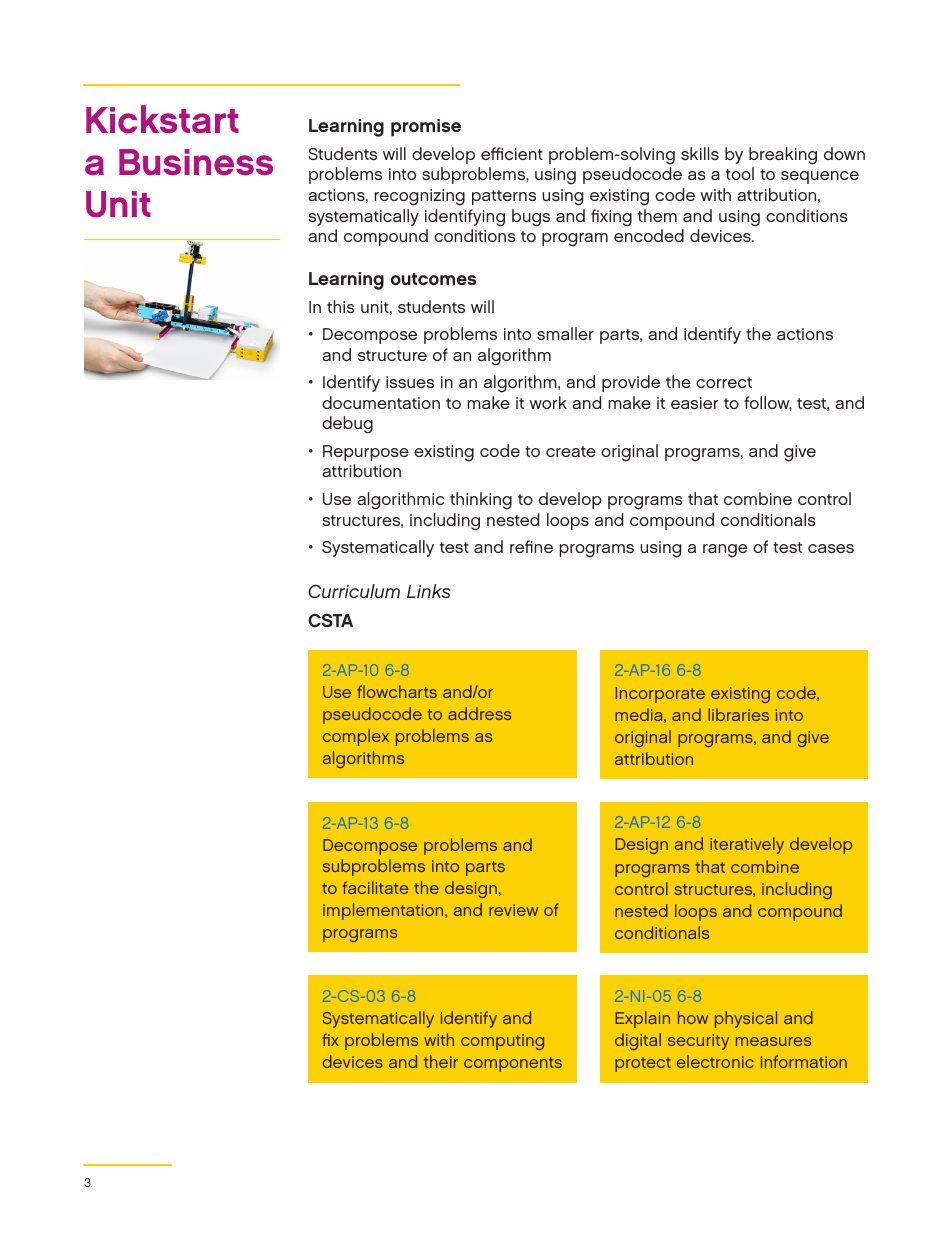  Describe the element at coordinates (531, 546) in the screenshot. I see `refine` at that location.
